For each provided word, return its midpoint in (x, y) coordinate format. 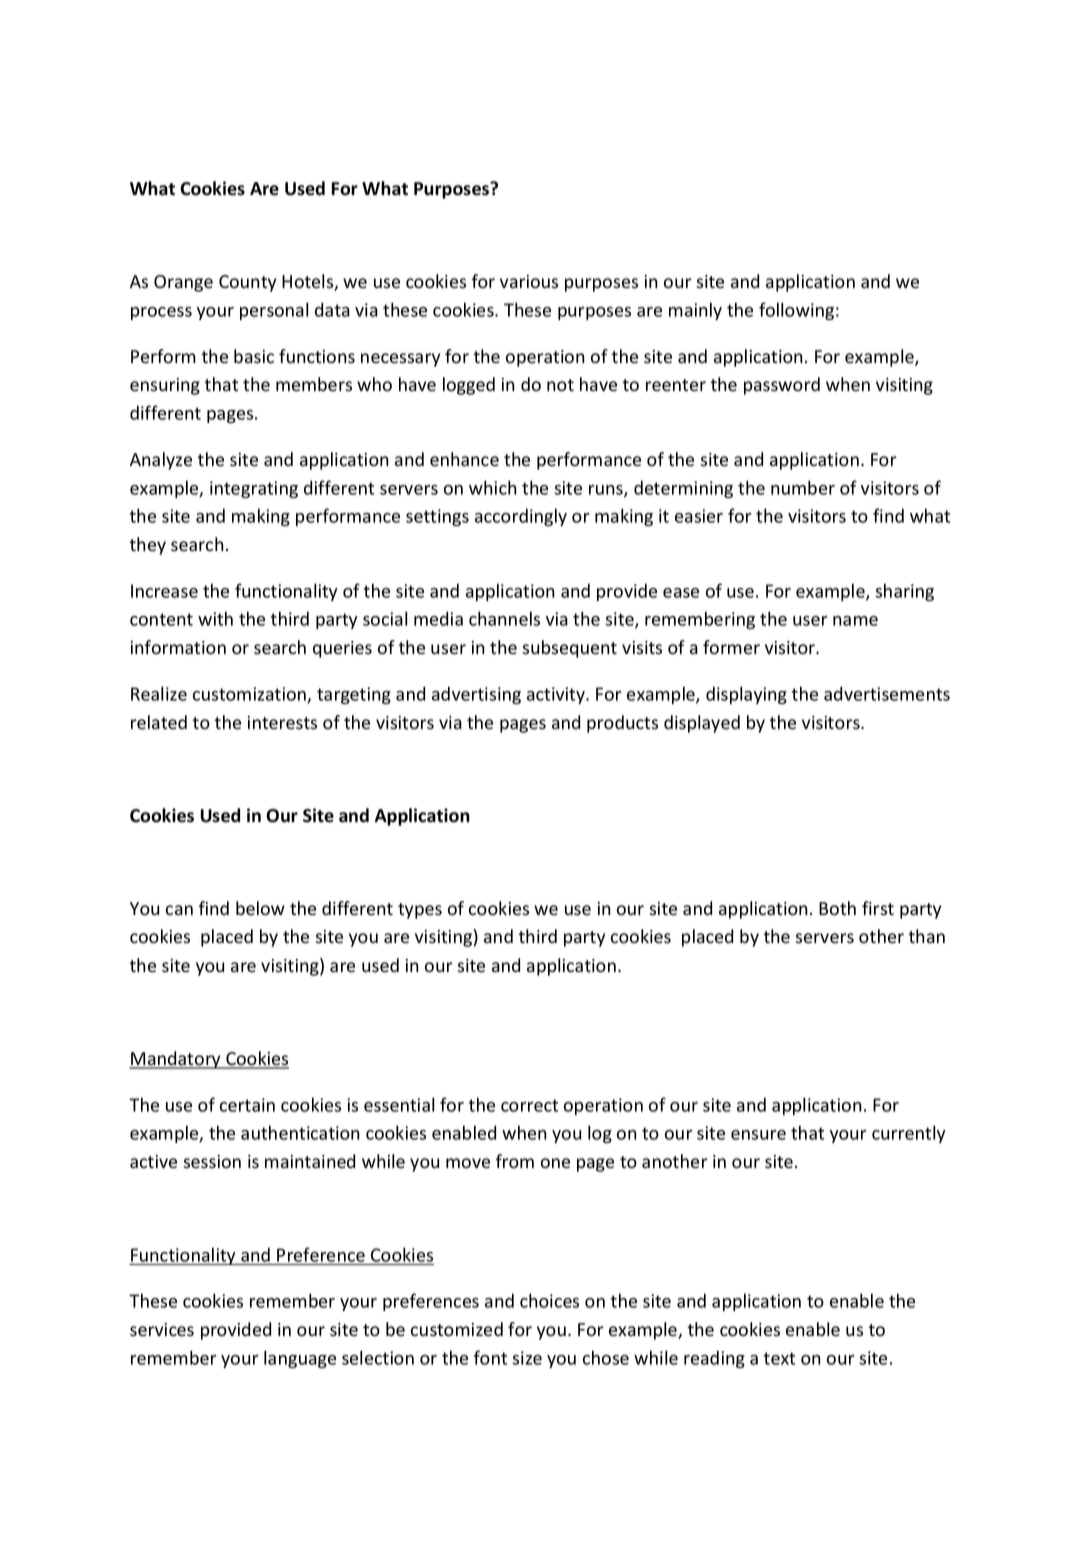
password (782, 386)
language (300, 1359)
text (779, 1358)
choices (549, 1300)
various (529, 282)
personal (274, 311)
